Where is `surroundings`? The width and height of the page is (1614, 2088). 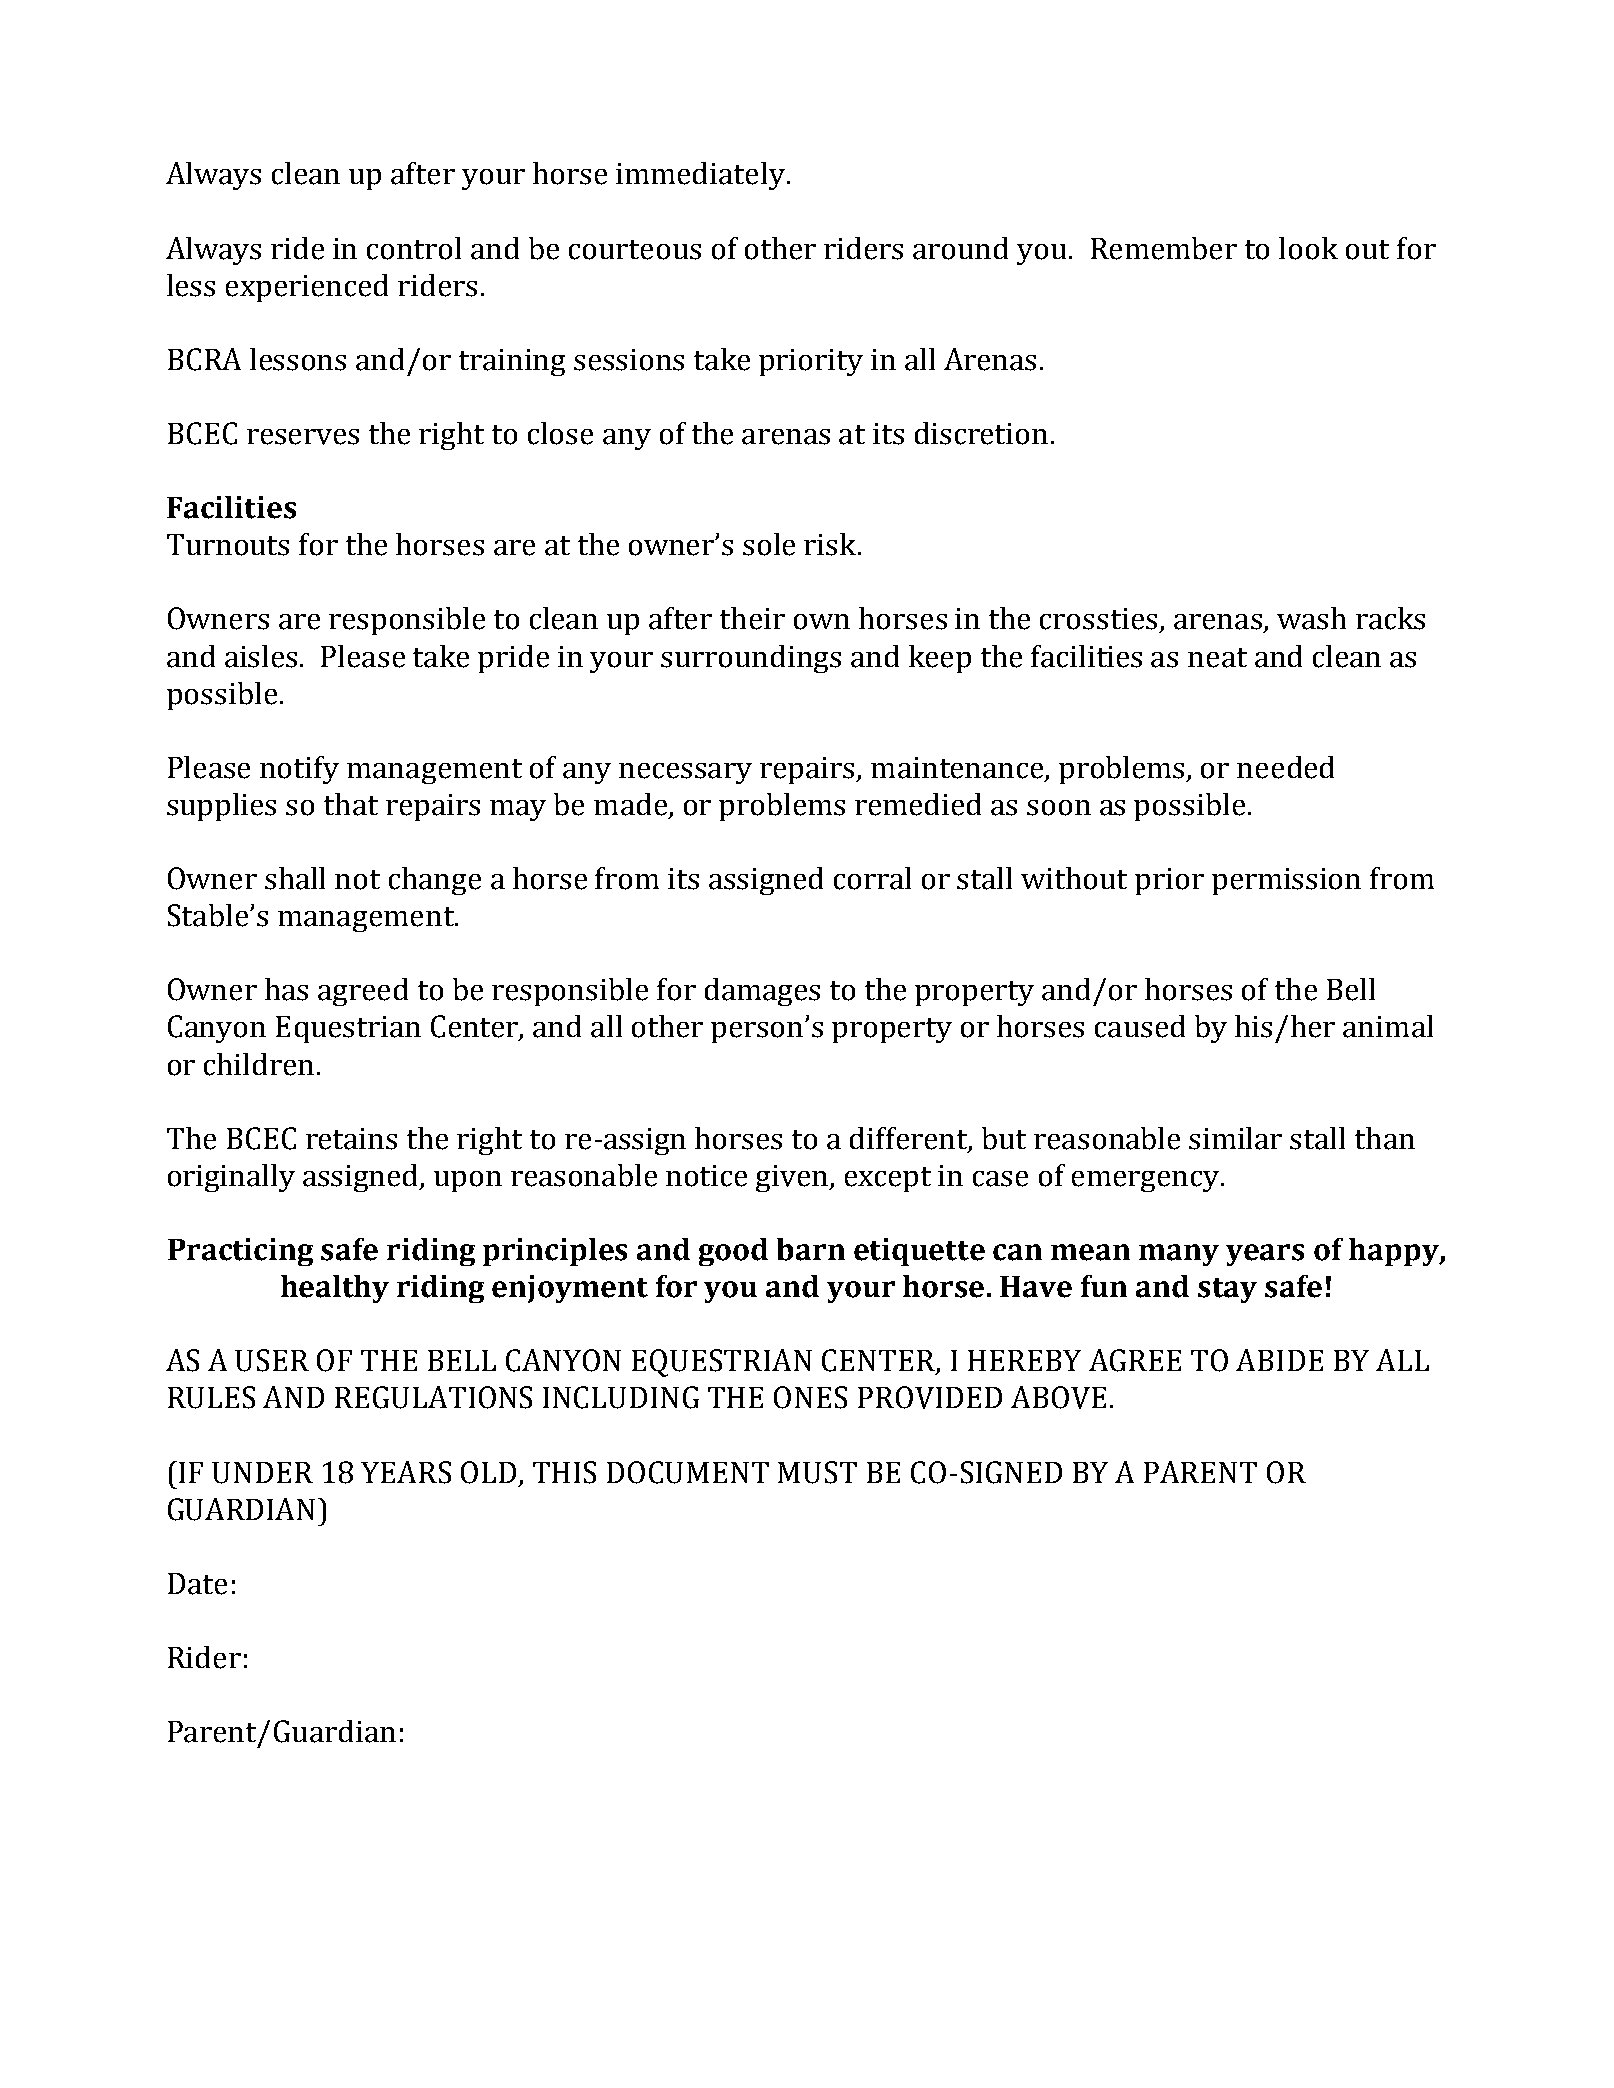
surroundings is located at coordinates (751, 659).
